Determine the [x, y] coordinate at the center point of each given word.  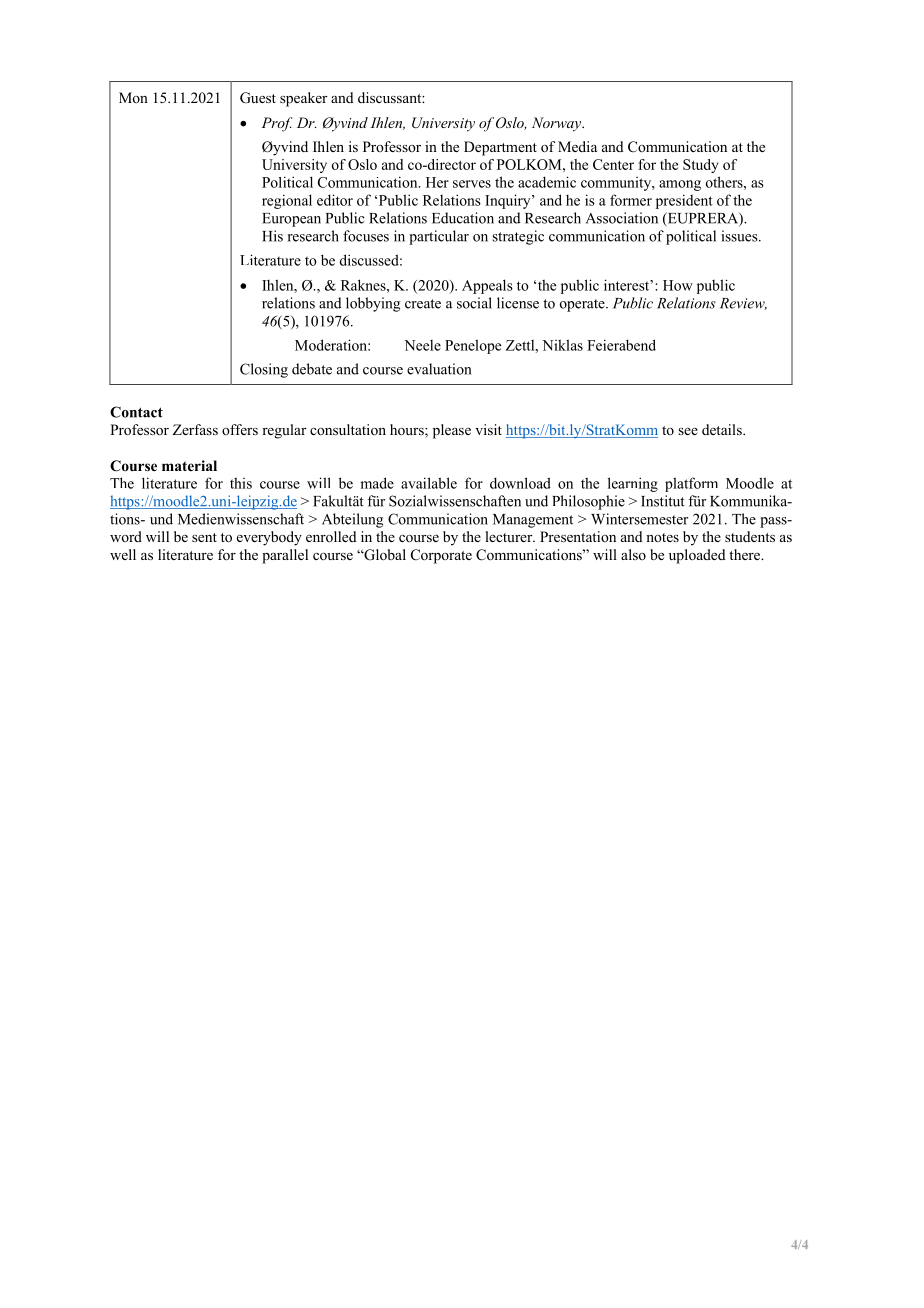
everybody [269, 538]
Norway [558, 124]
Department [500, 148]
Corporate [441, 556]
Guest [258, 98]
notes [662, 537]
